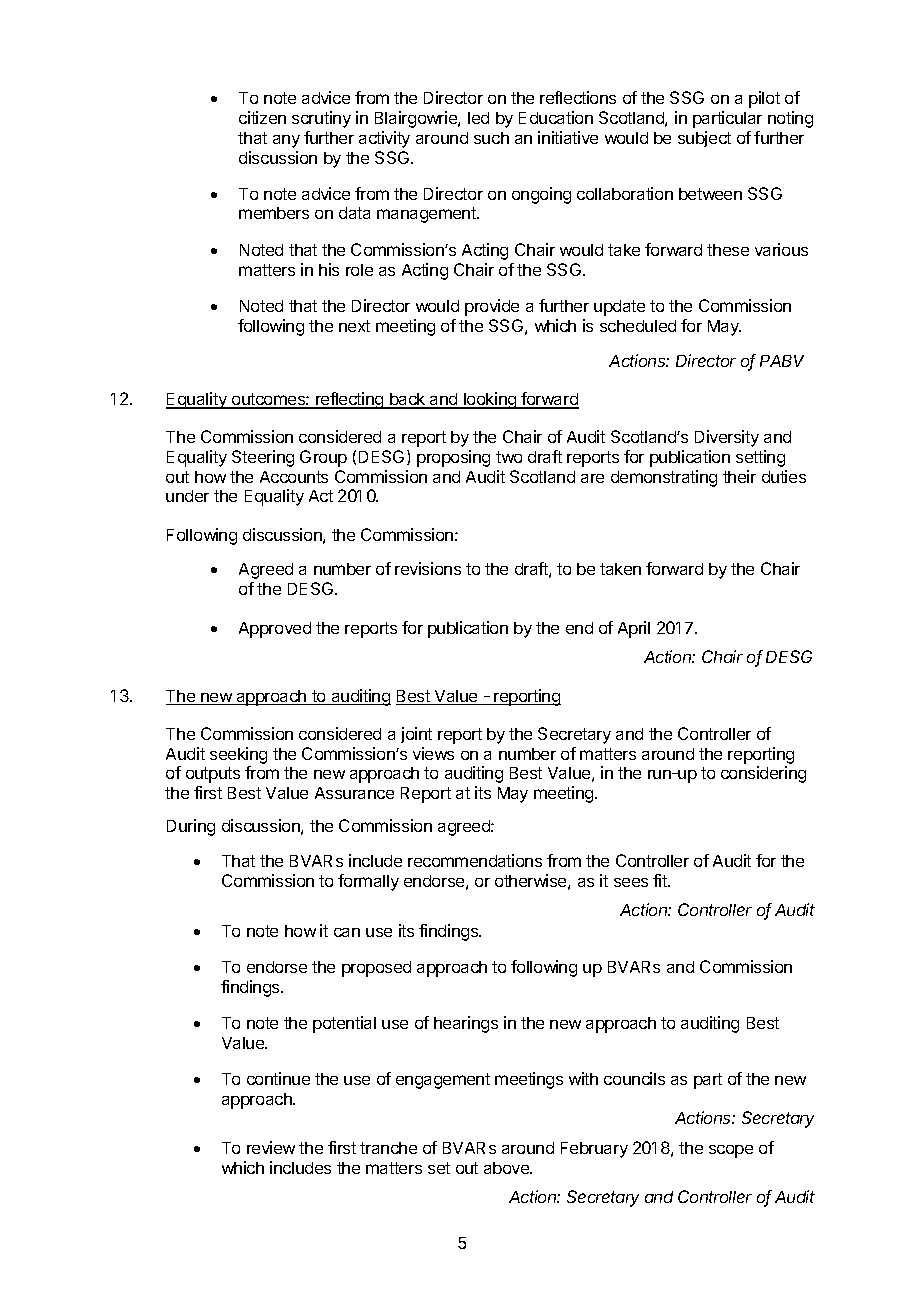 This page has width=924, height=1308. I want to click on review, so click(271, 1147).
